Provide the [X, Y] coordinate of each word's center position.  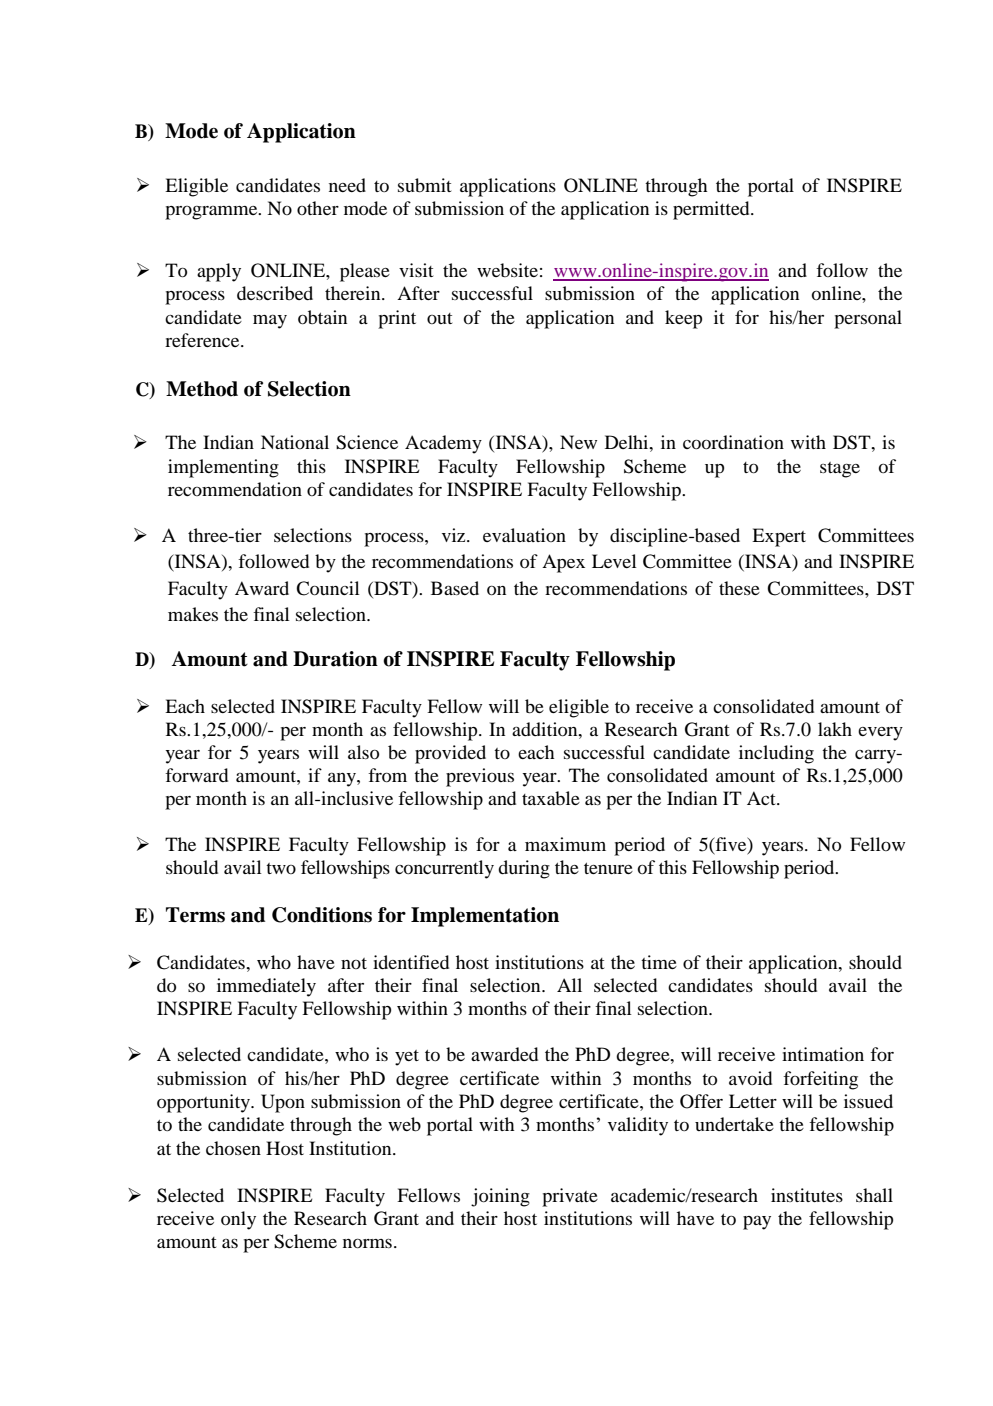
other [318, 208]
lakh [835, 729]
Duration [335, 659]
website [507, 270]
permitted [712, 210]
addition [546, 729]
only [238, 1220]
